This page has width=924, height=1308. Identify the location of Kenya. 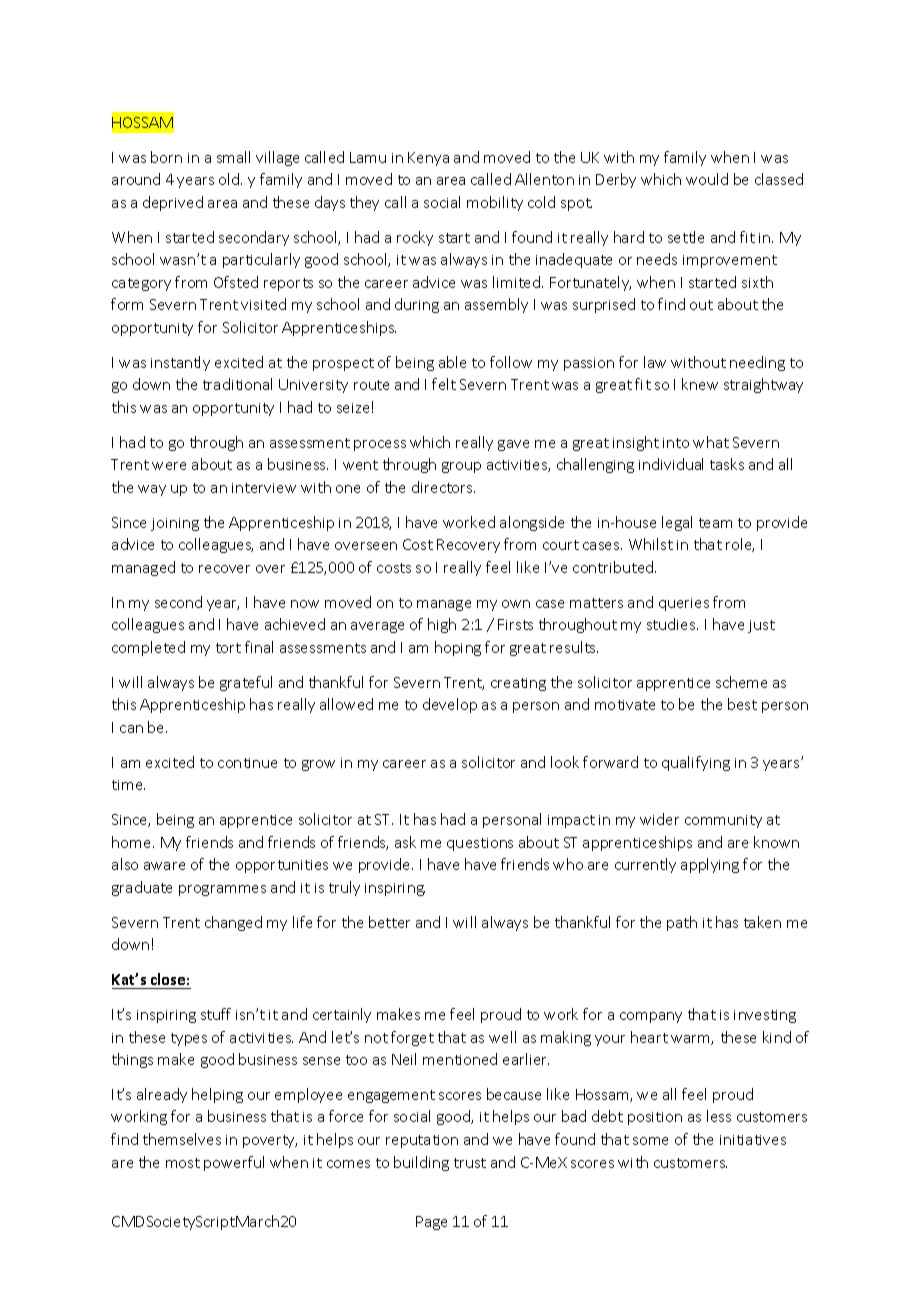
(428, 159).
